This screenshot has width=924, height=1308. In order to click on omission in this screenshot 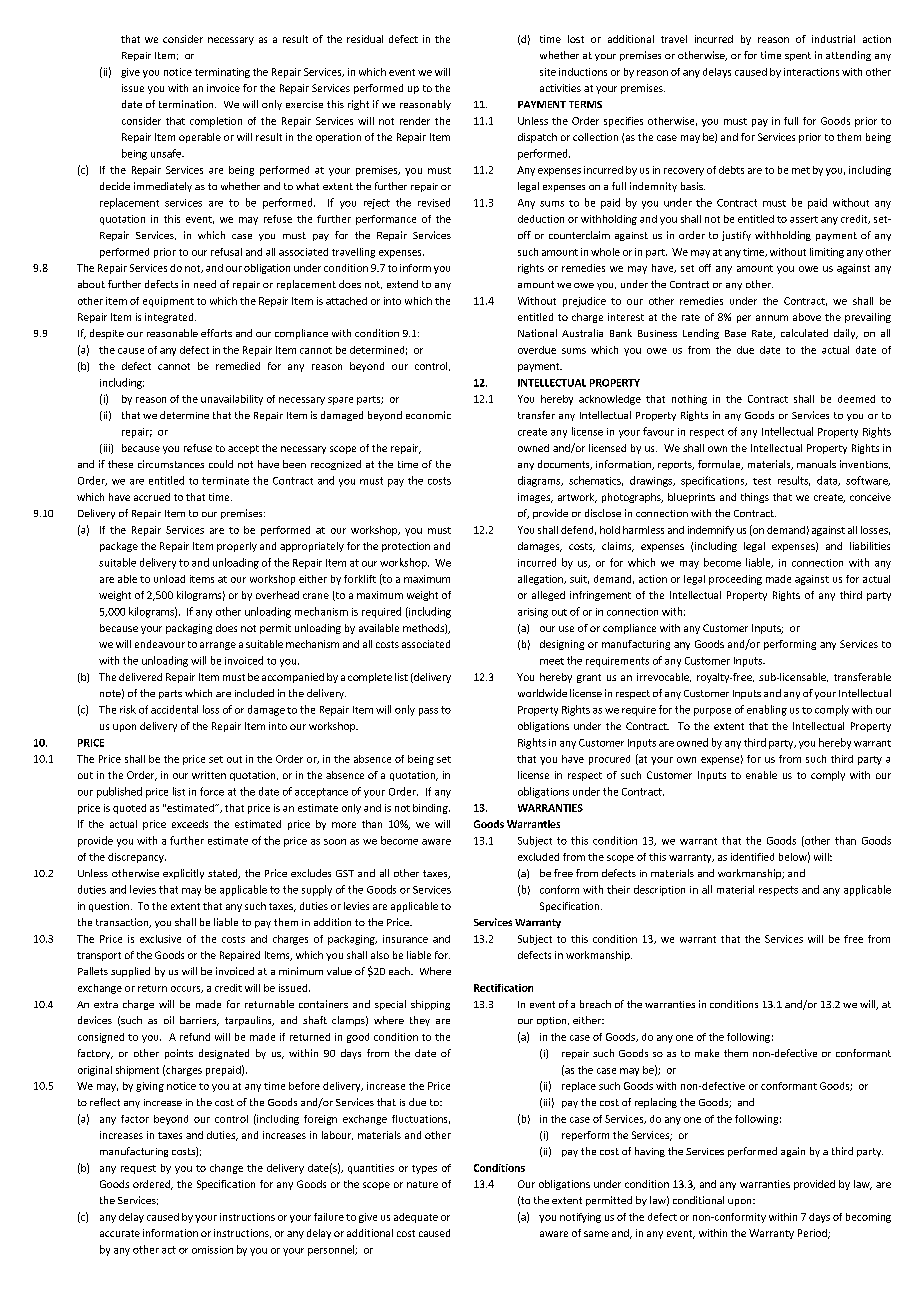, I will do `click(212, 1250)`.
